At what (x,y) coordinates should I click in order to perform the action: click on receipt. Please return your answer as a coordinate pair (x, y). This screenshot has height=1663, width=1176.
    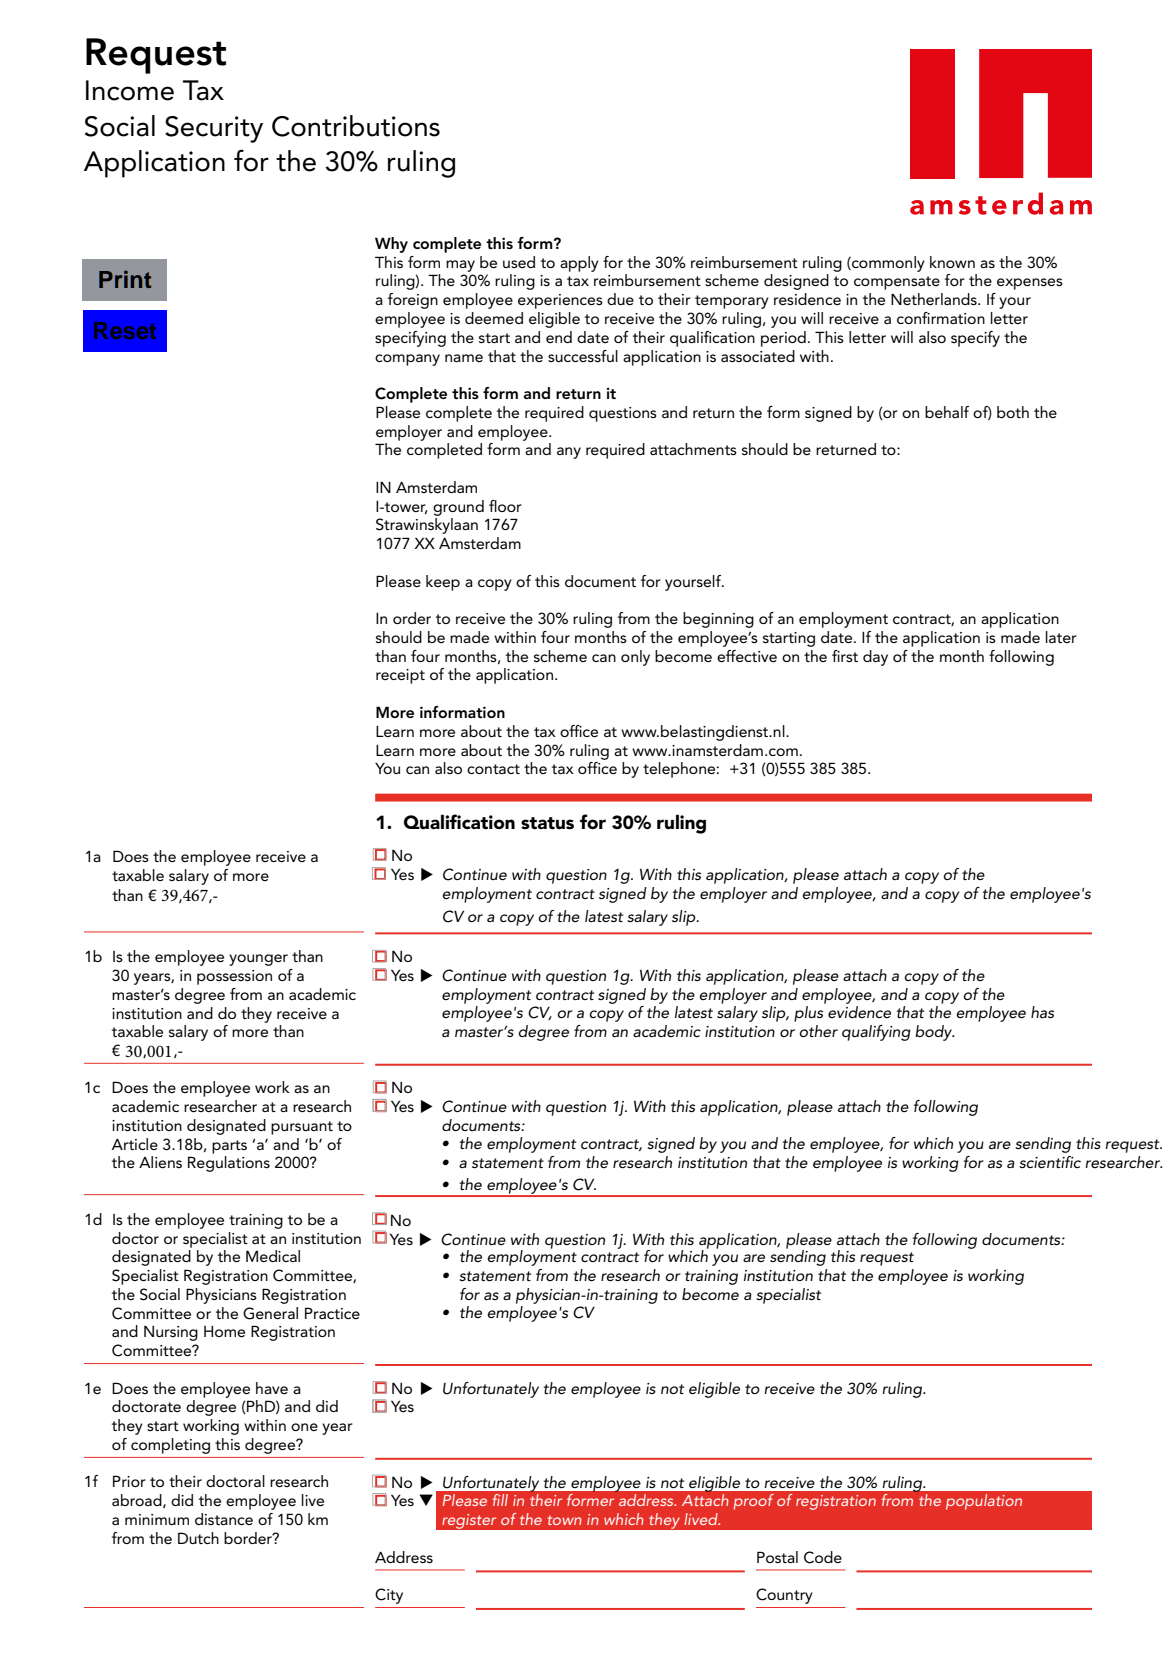
    Looking at the image, I should click on (400, 676).
